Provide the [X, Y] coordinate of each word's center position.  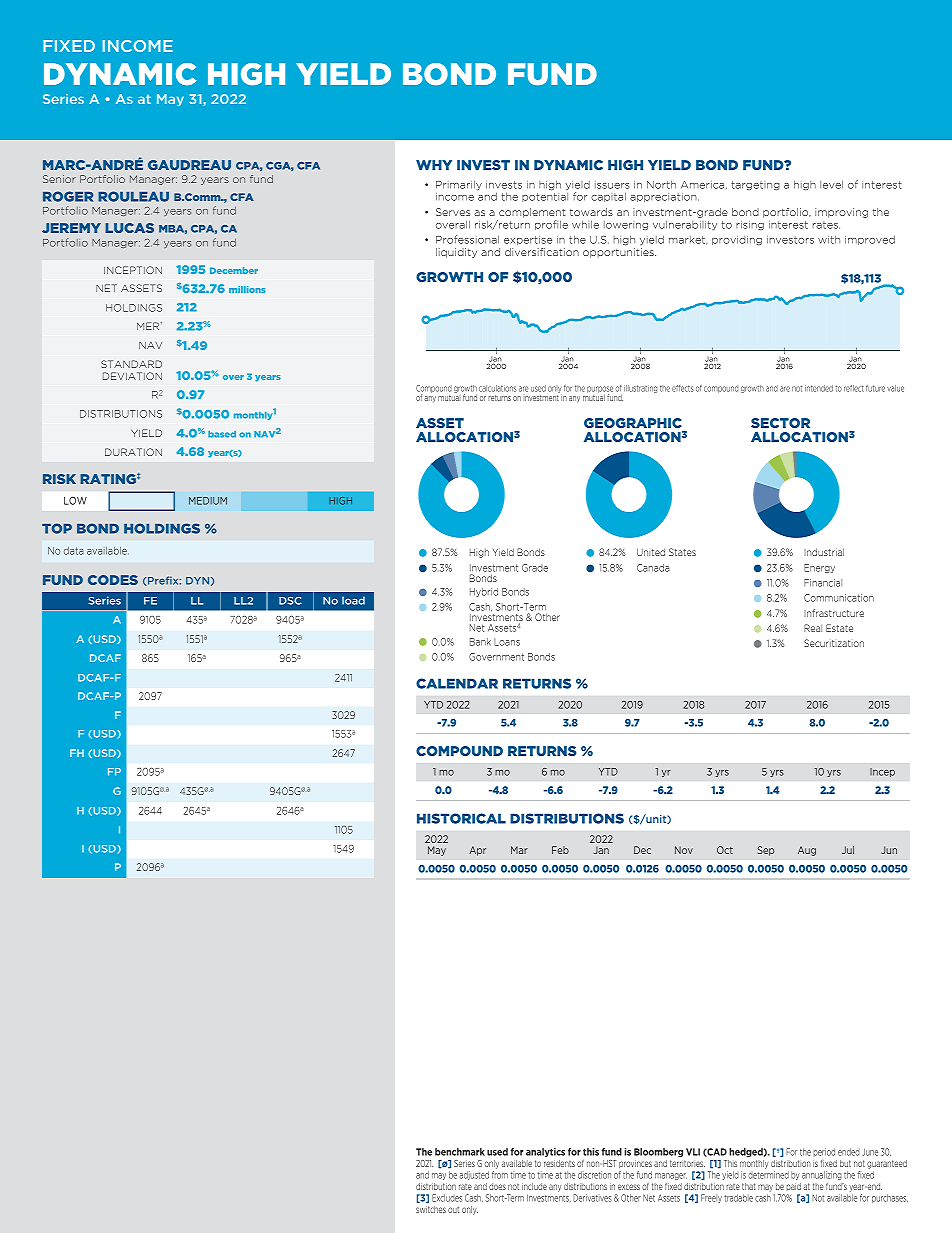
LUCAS [129, 228]
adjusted [474, 1175]
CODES [113, 580]
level [831, 184]
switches [431, 1209]
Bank [480, 642]
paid [794, 1187]
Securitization [834, 643]
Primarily [459, 185]
